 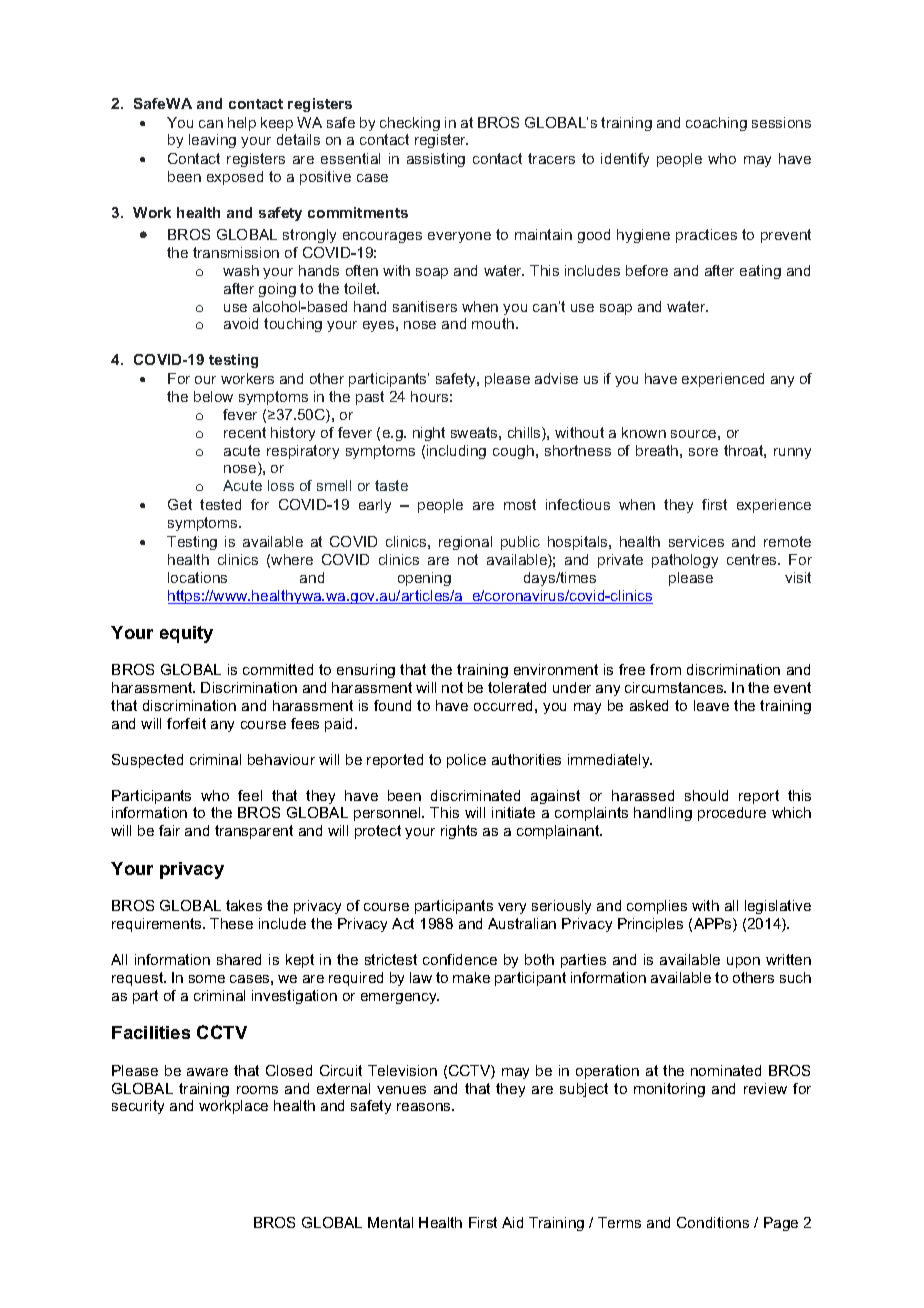 What do you see at coordinates (390, 1222) in the screenshot?
I see `Mental` at bounding box center [390, 1222].
